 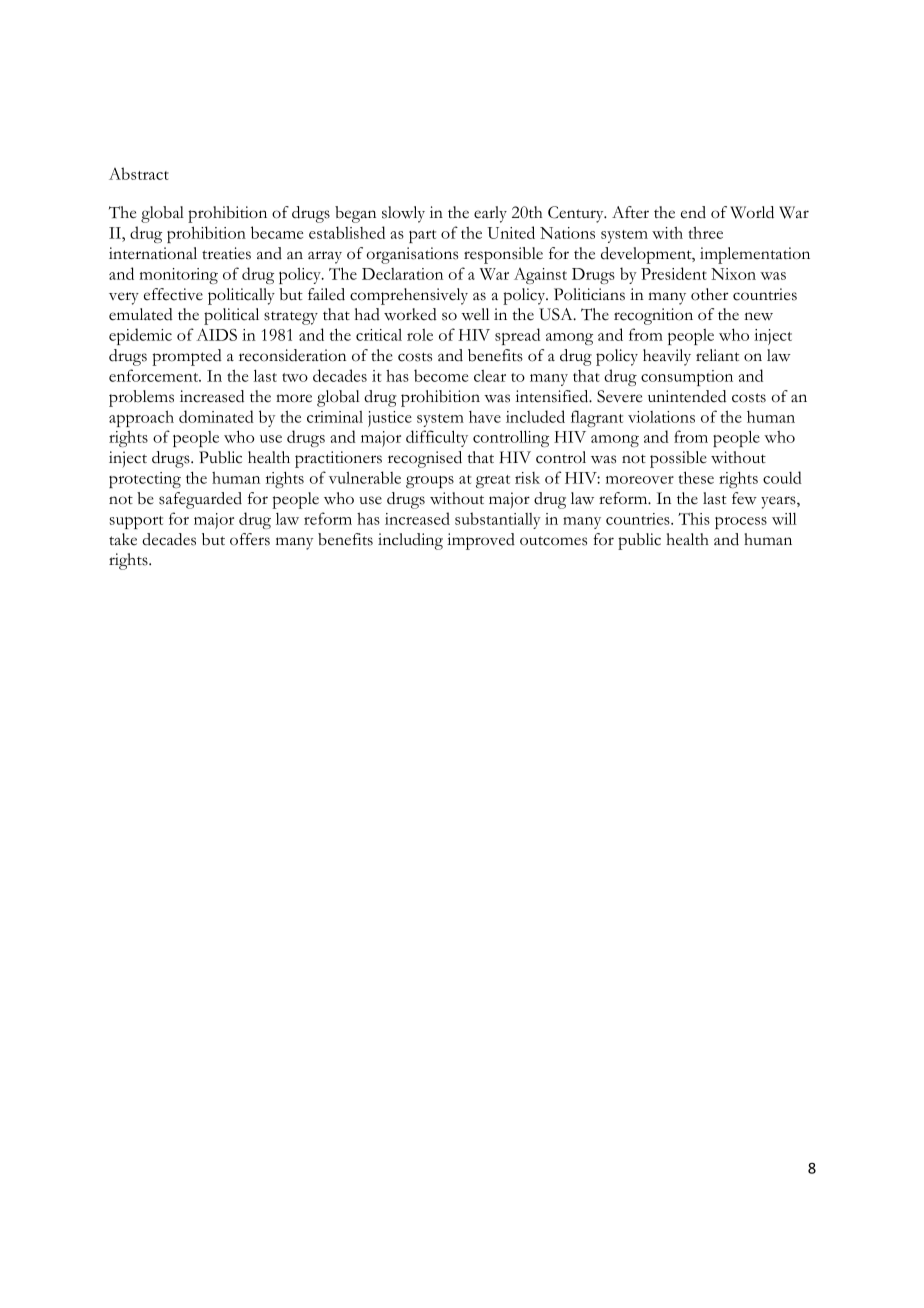 What do you see at coordinates (250, 539) in the image?
I see `offers` at bounding box center [250, 539].
